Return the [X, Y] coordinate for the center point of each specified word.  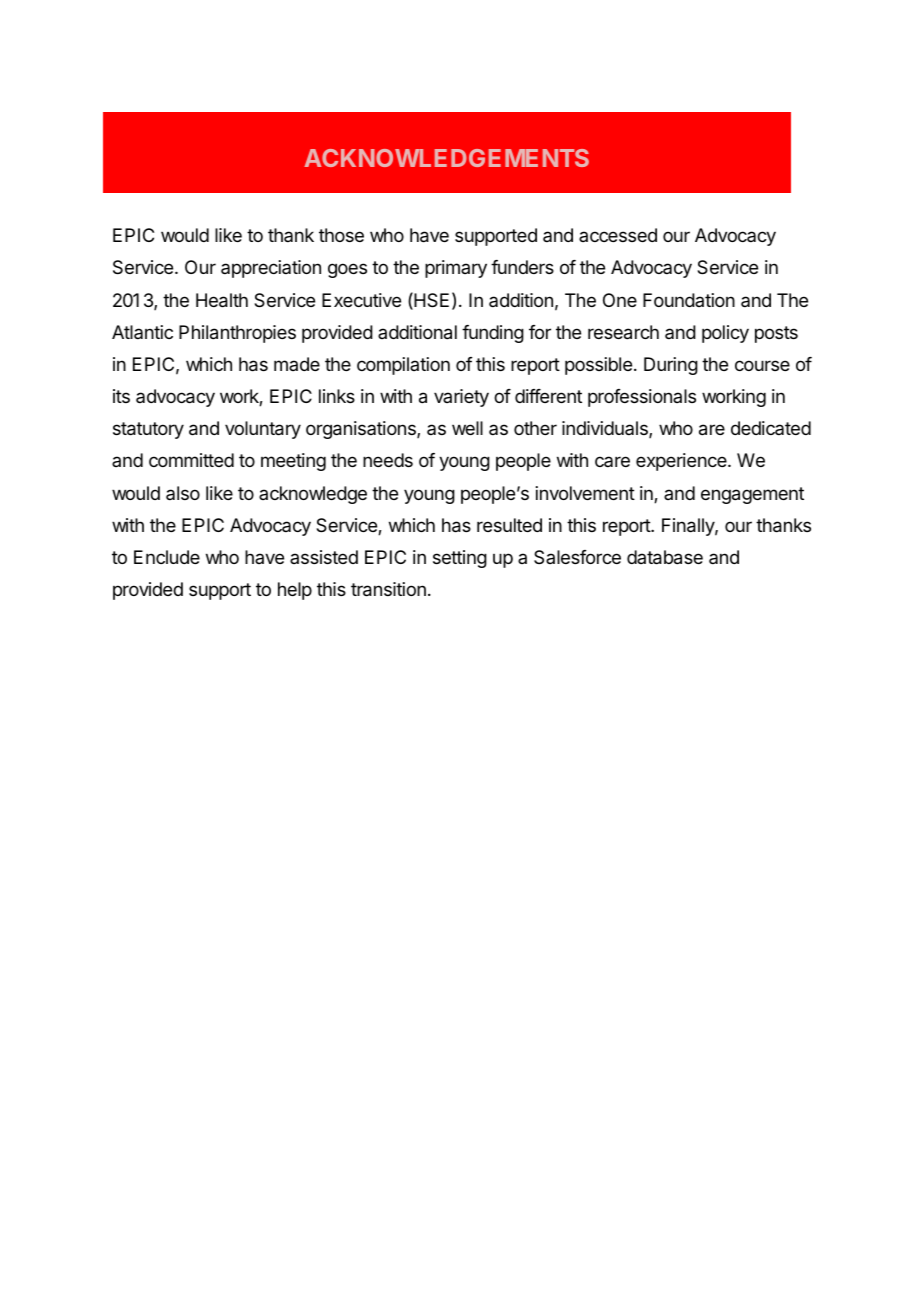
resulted [509, 525]
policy [725, 334]
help [295, 591]
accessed [618, 235]
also [183, 493]
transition [388, 589]
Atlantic [142, 332]
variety [461, 398]
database [665, 557]
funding [493, 334]
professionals [642, 398]
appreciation [271, 269]
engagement [752, 495]
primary [456, 269]
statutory [148, 430]
